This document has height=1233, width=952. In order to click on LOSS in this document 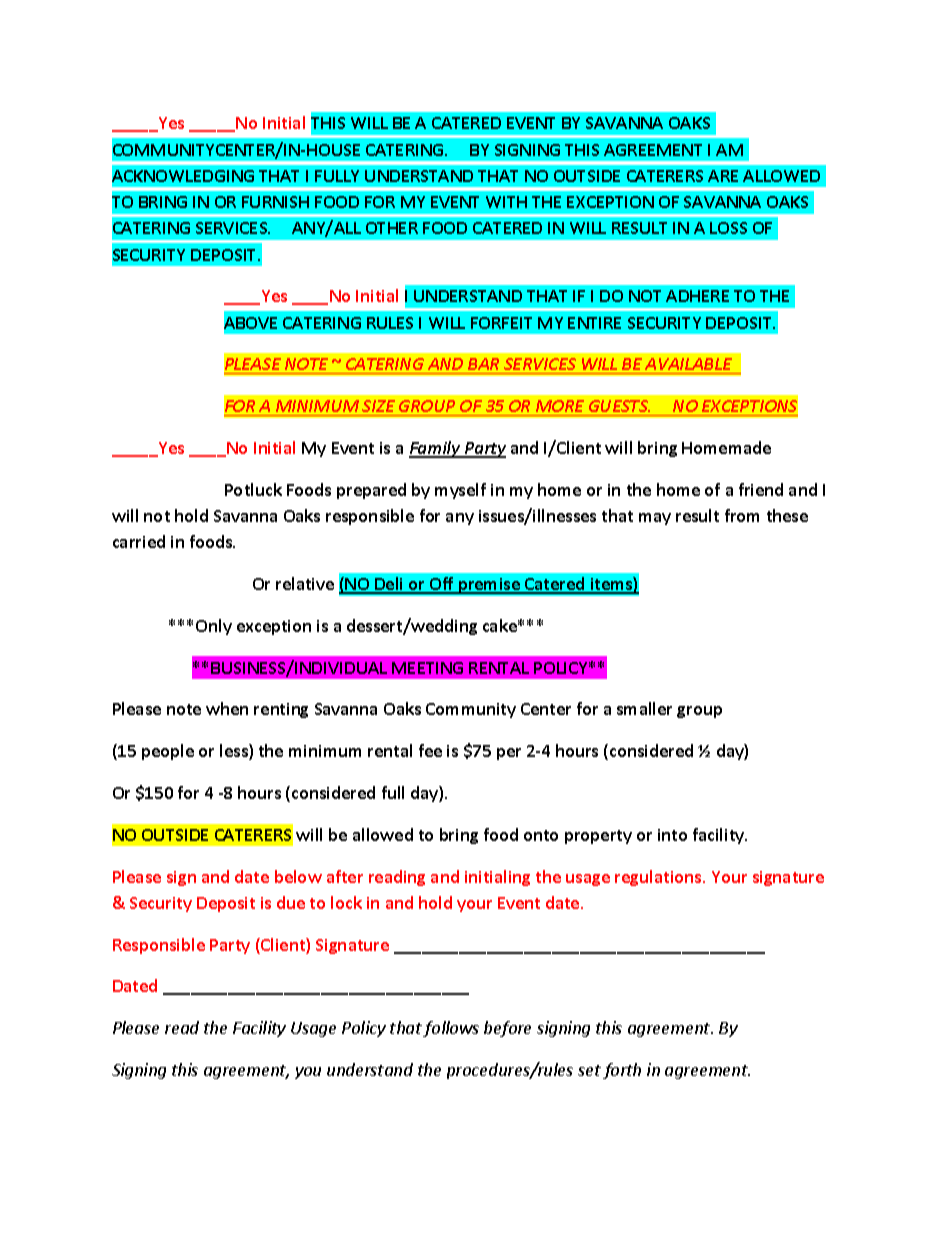, I will do `click(728, 228)`.
